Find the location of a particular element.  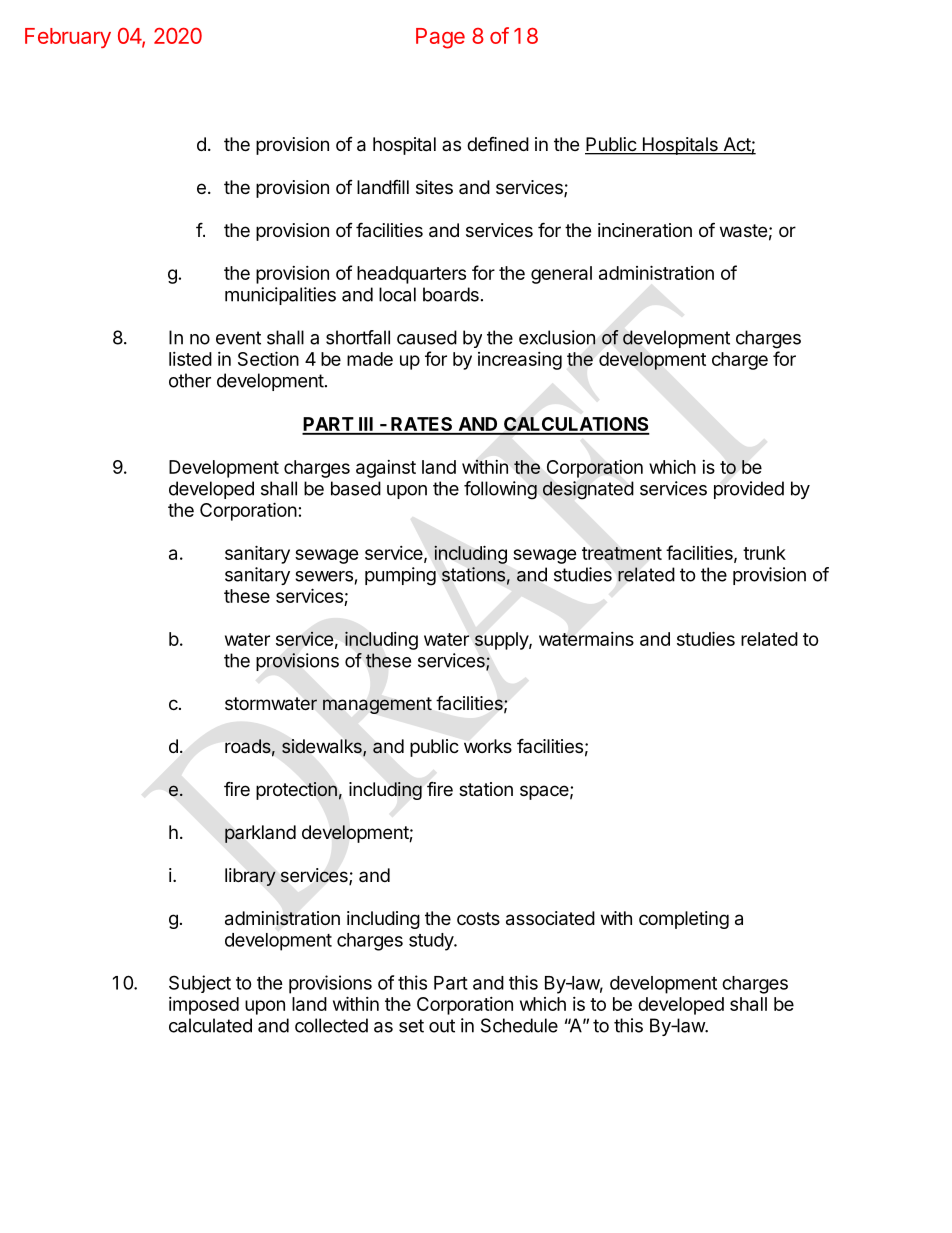

management is located at coordinates (377, 705).
